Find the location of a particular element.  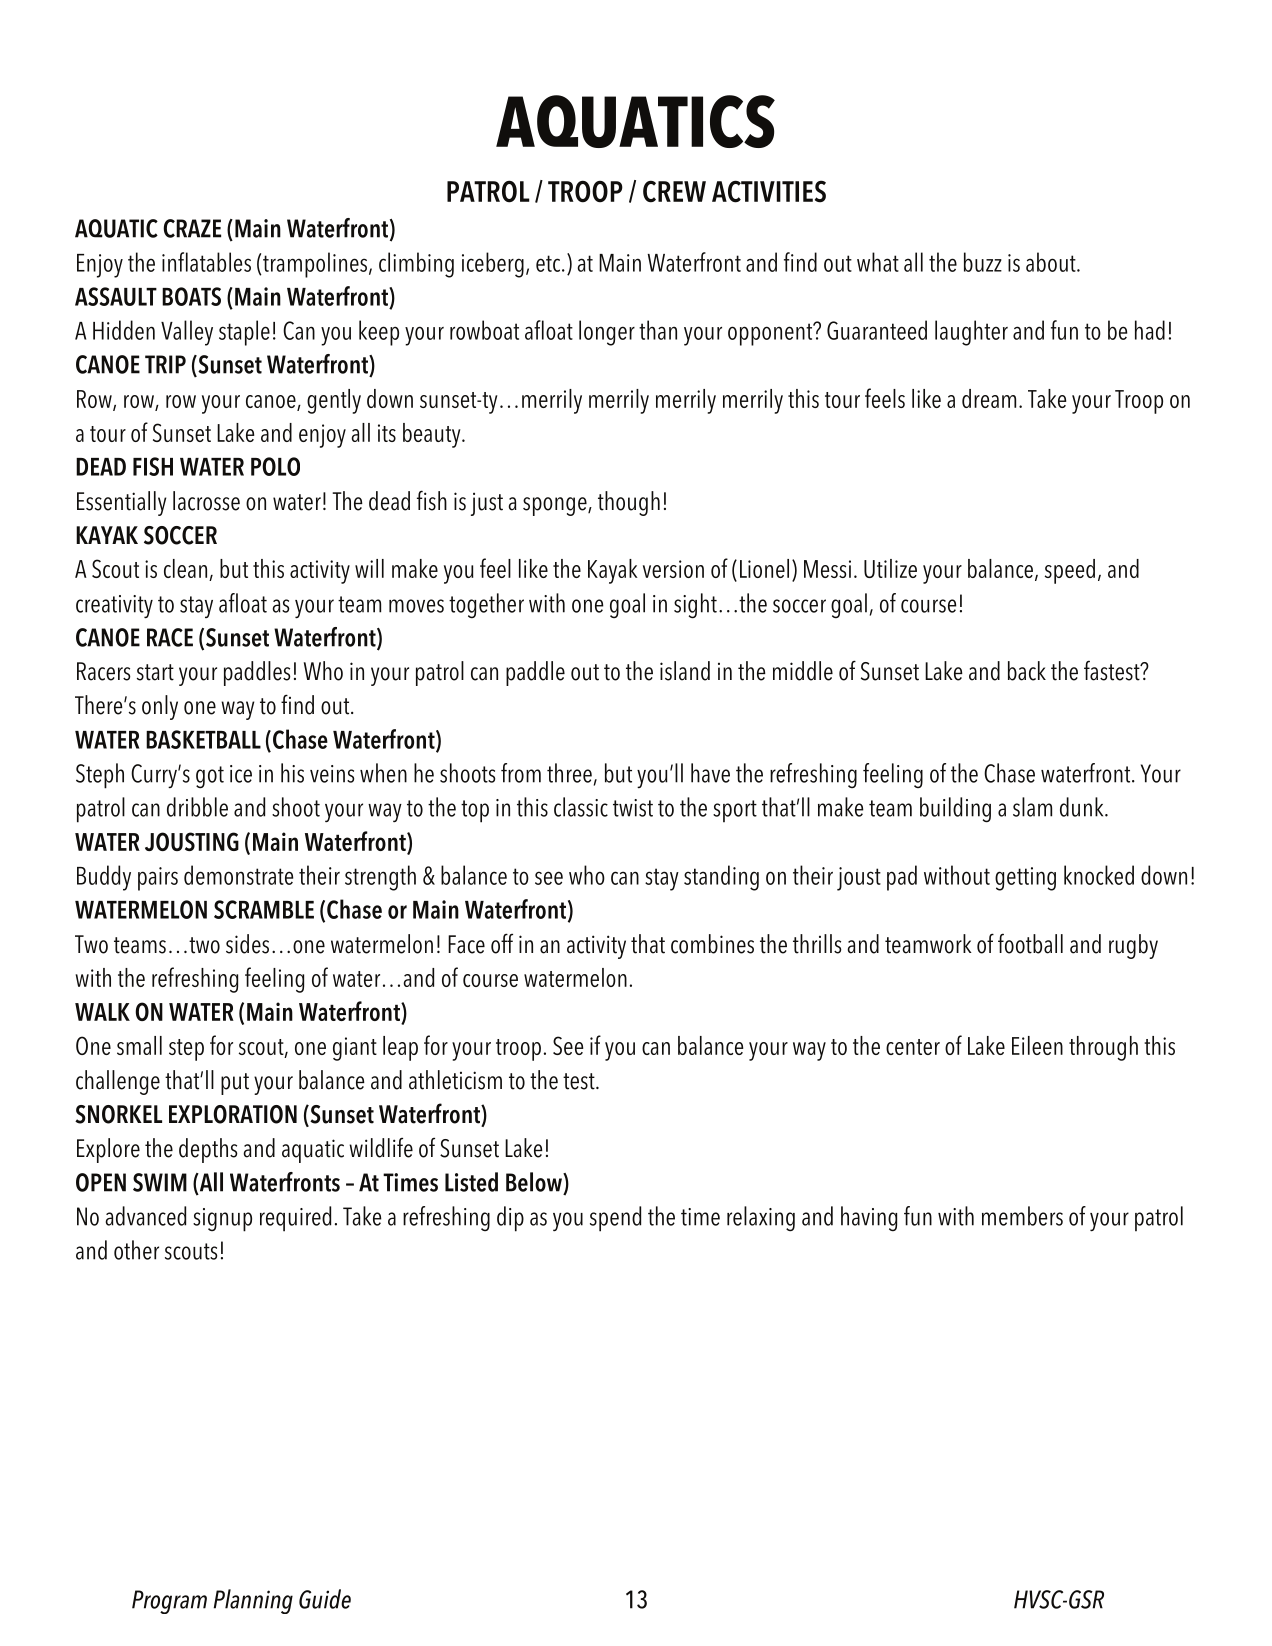

getting is located at coordinates (1025, 879).
